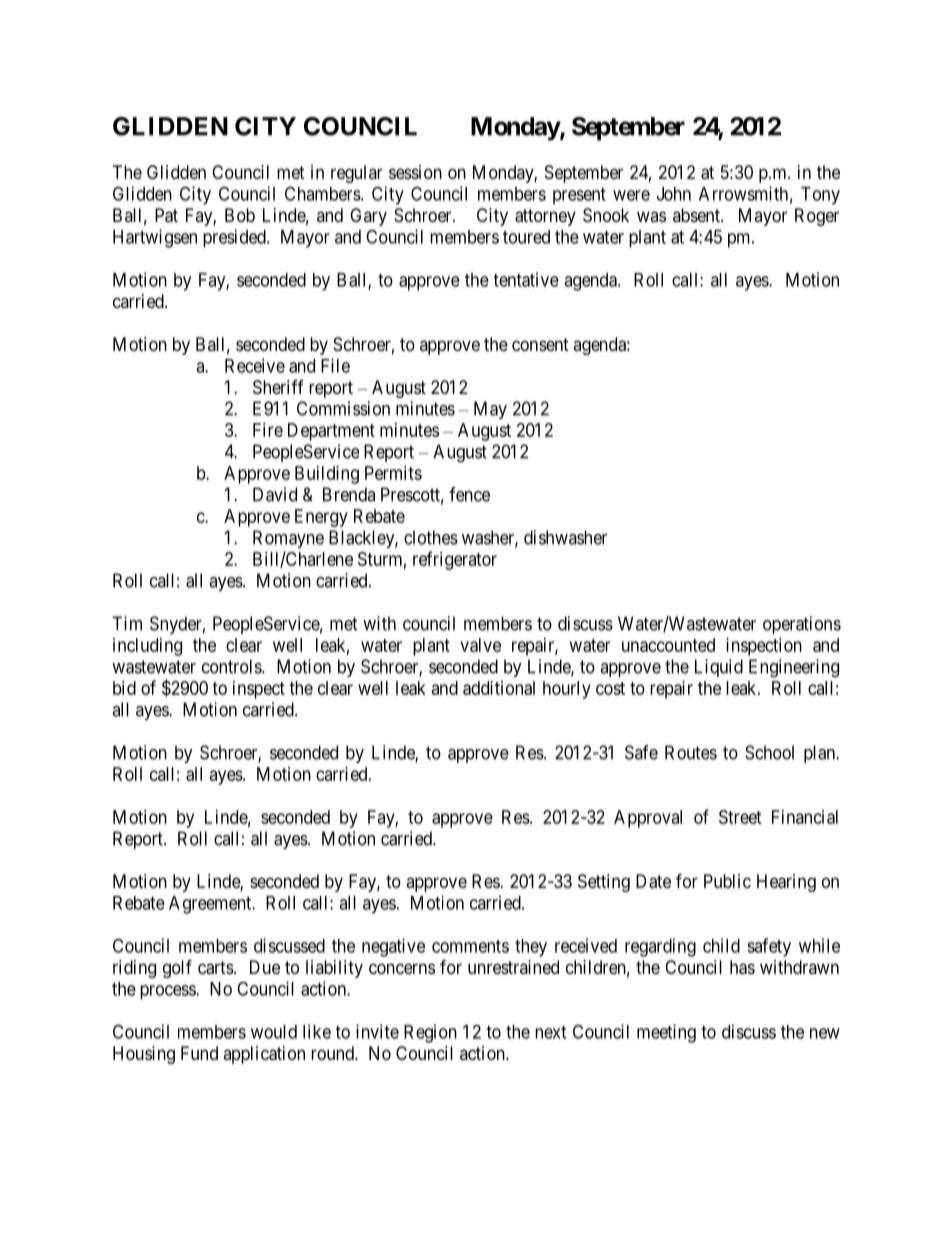 Image resolution: width=952 pixels, height=1233 pixels. What do you see at coordinates (802, 625) in the screenshot?
I see `operations` at bounding box center [802, 625].
